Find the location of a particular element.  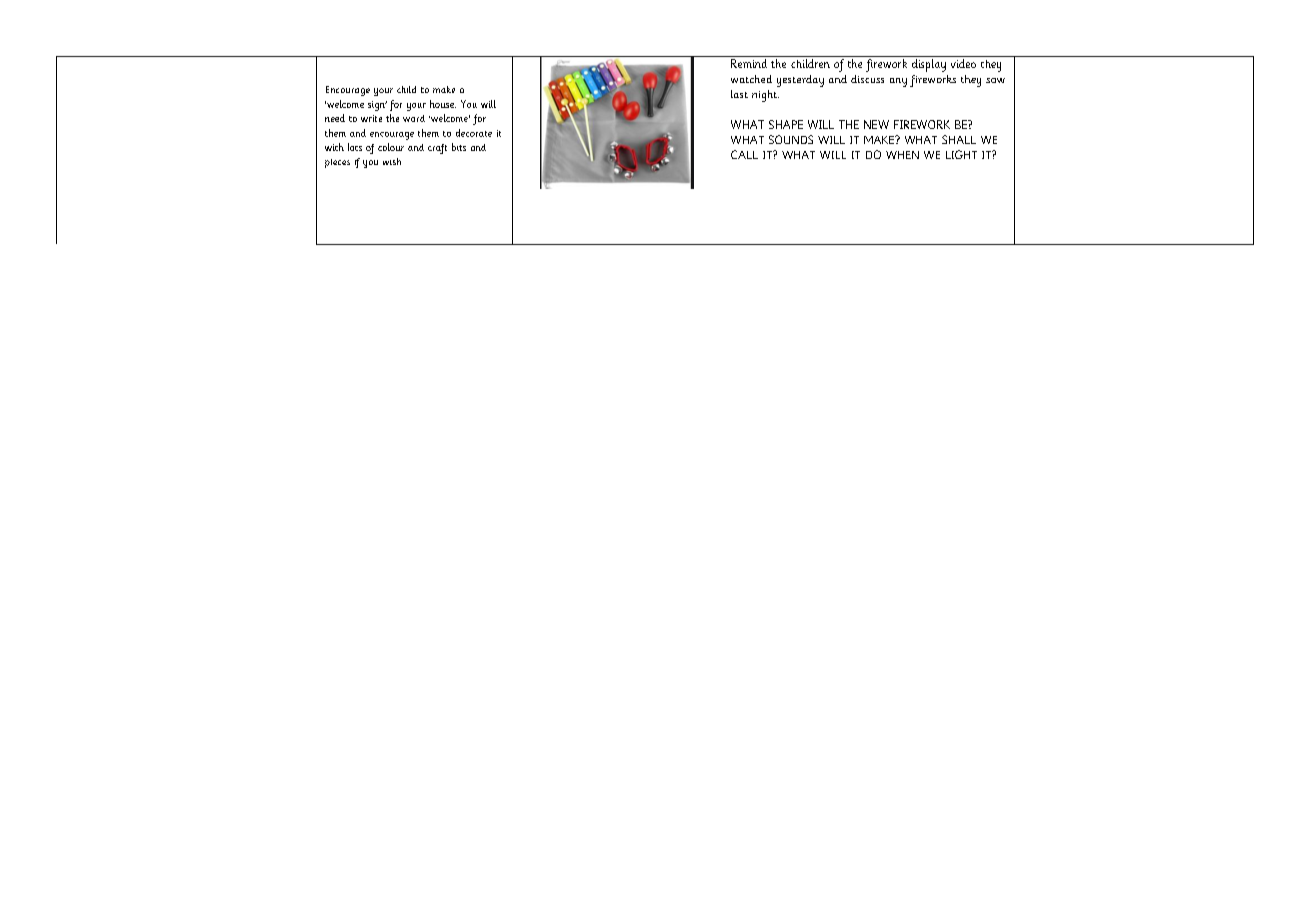

watched is located at coordinates (751, 79).
